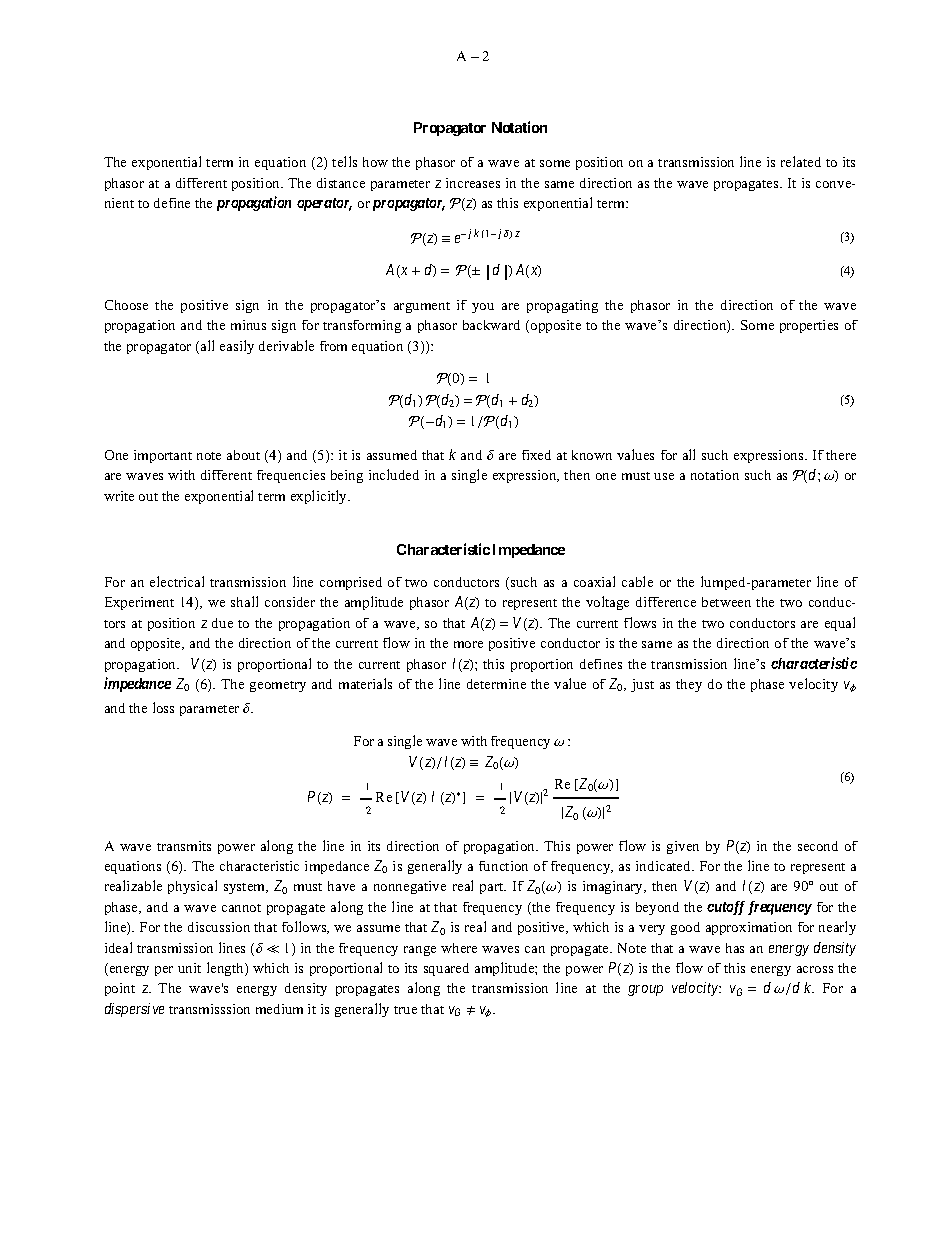 This page has height=1233, width=952. I want to click on related, so click(801, 161).
